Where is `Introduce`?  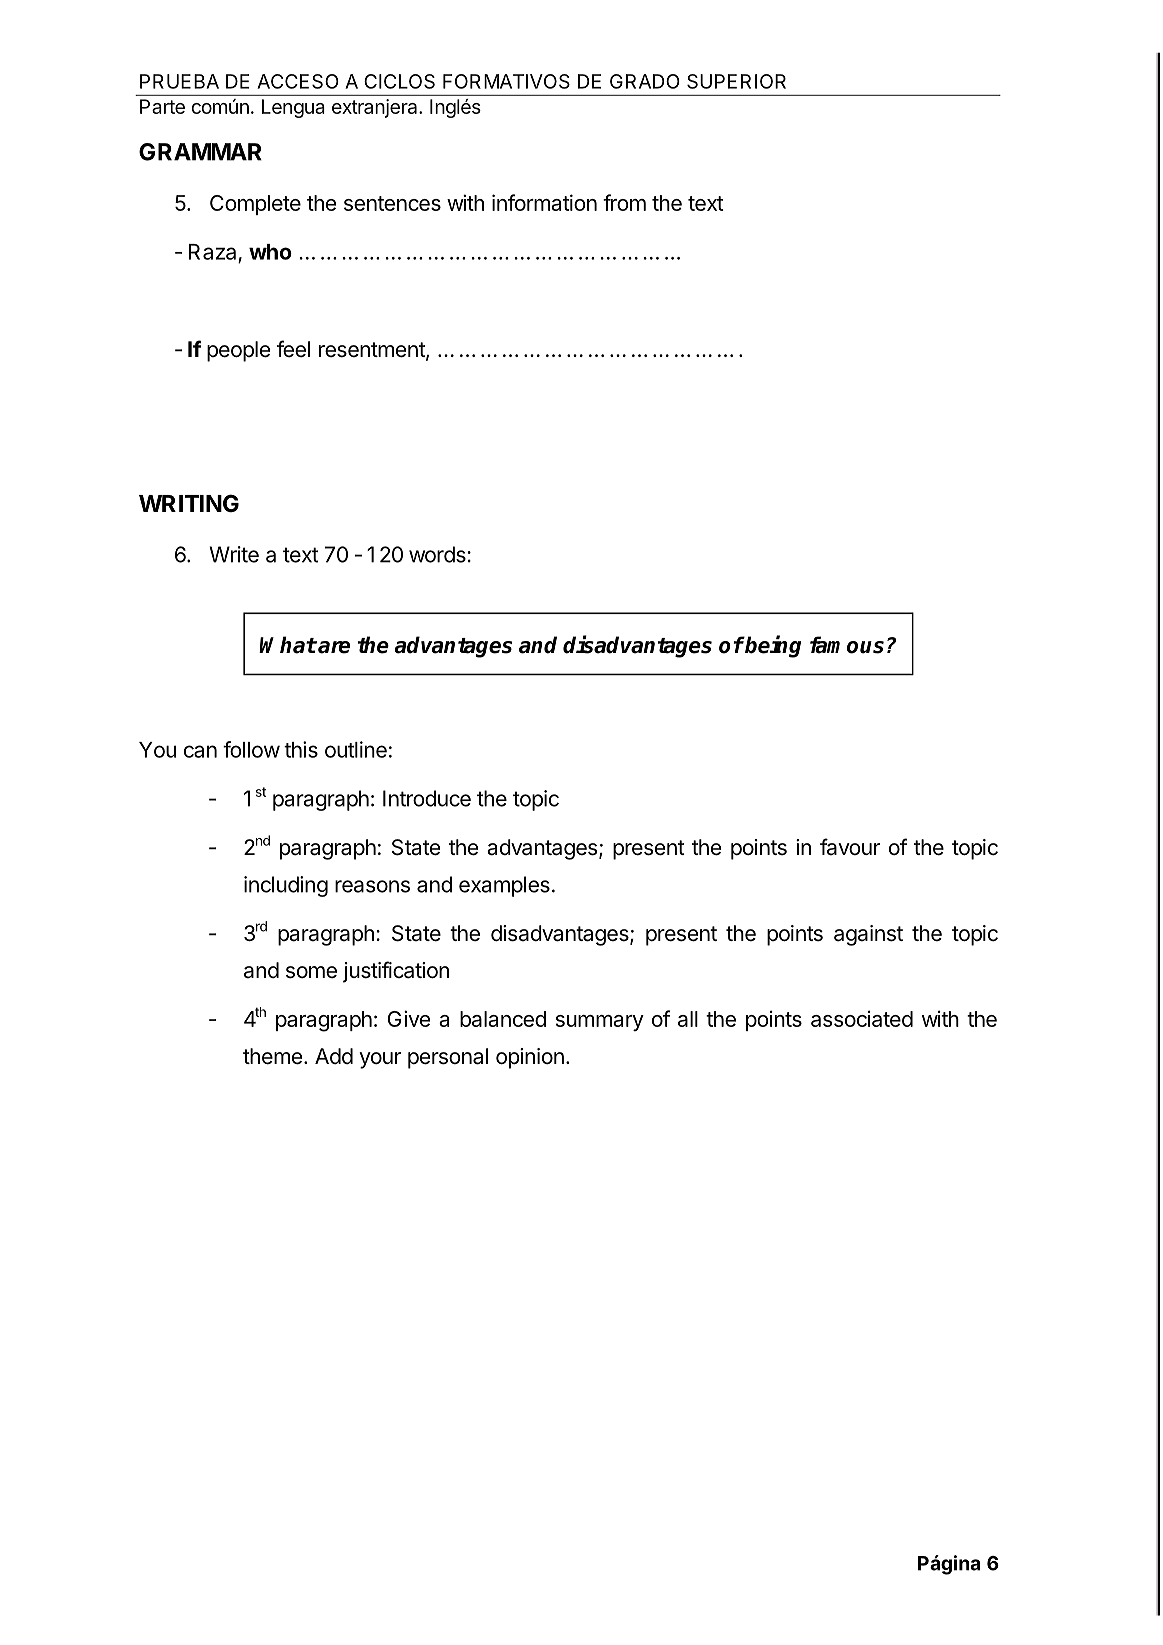 Introduce is located at coordinates (427, 798).
